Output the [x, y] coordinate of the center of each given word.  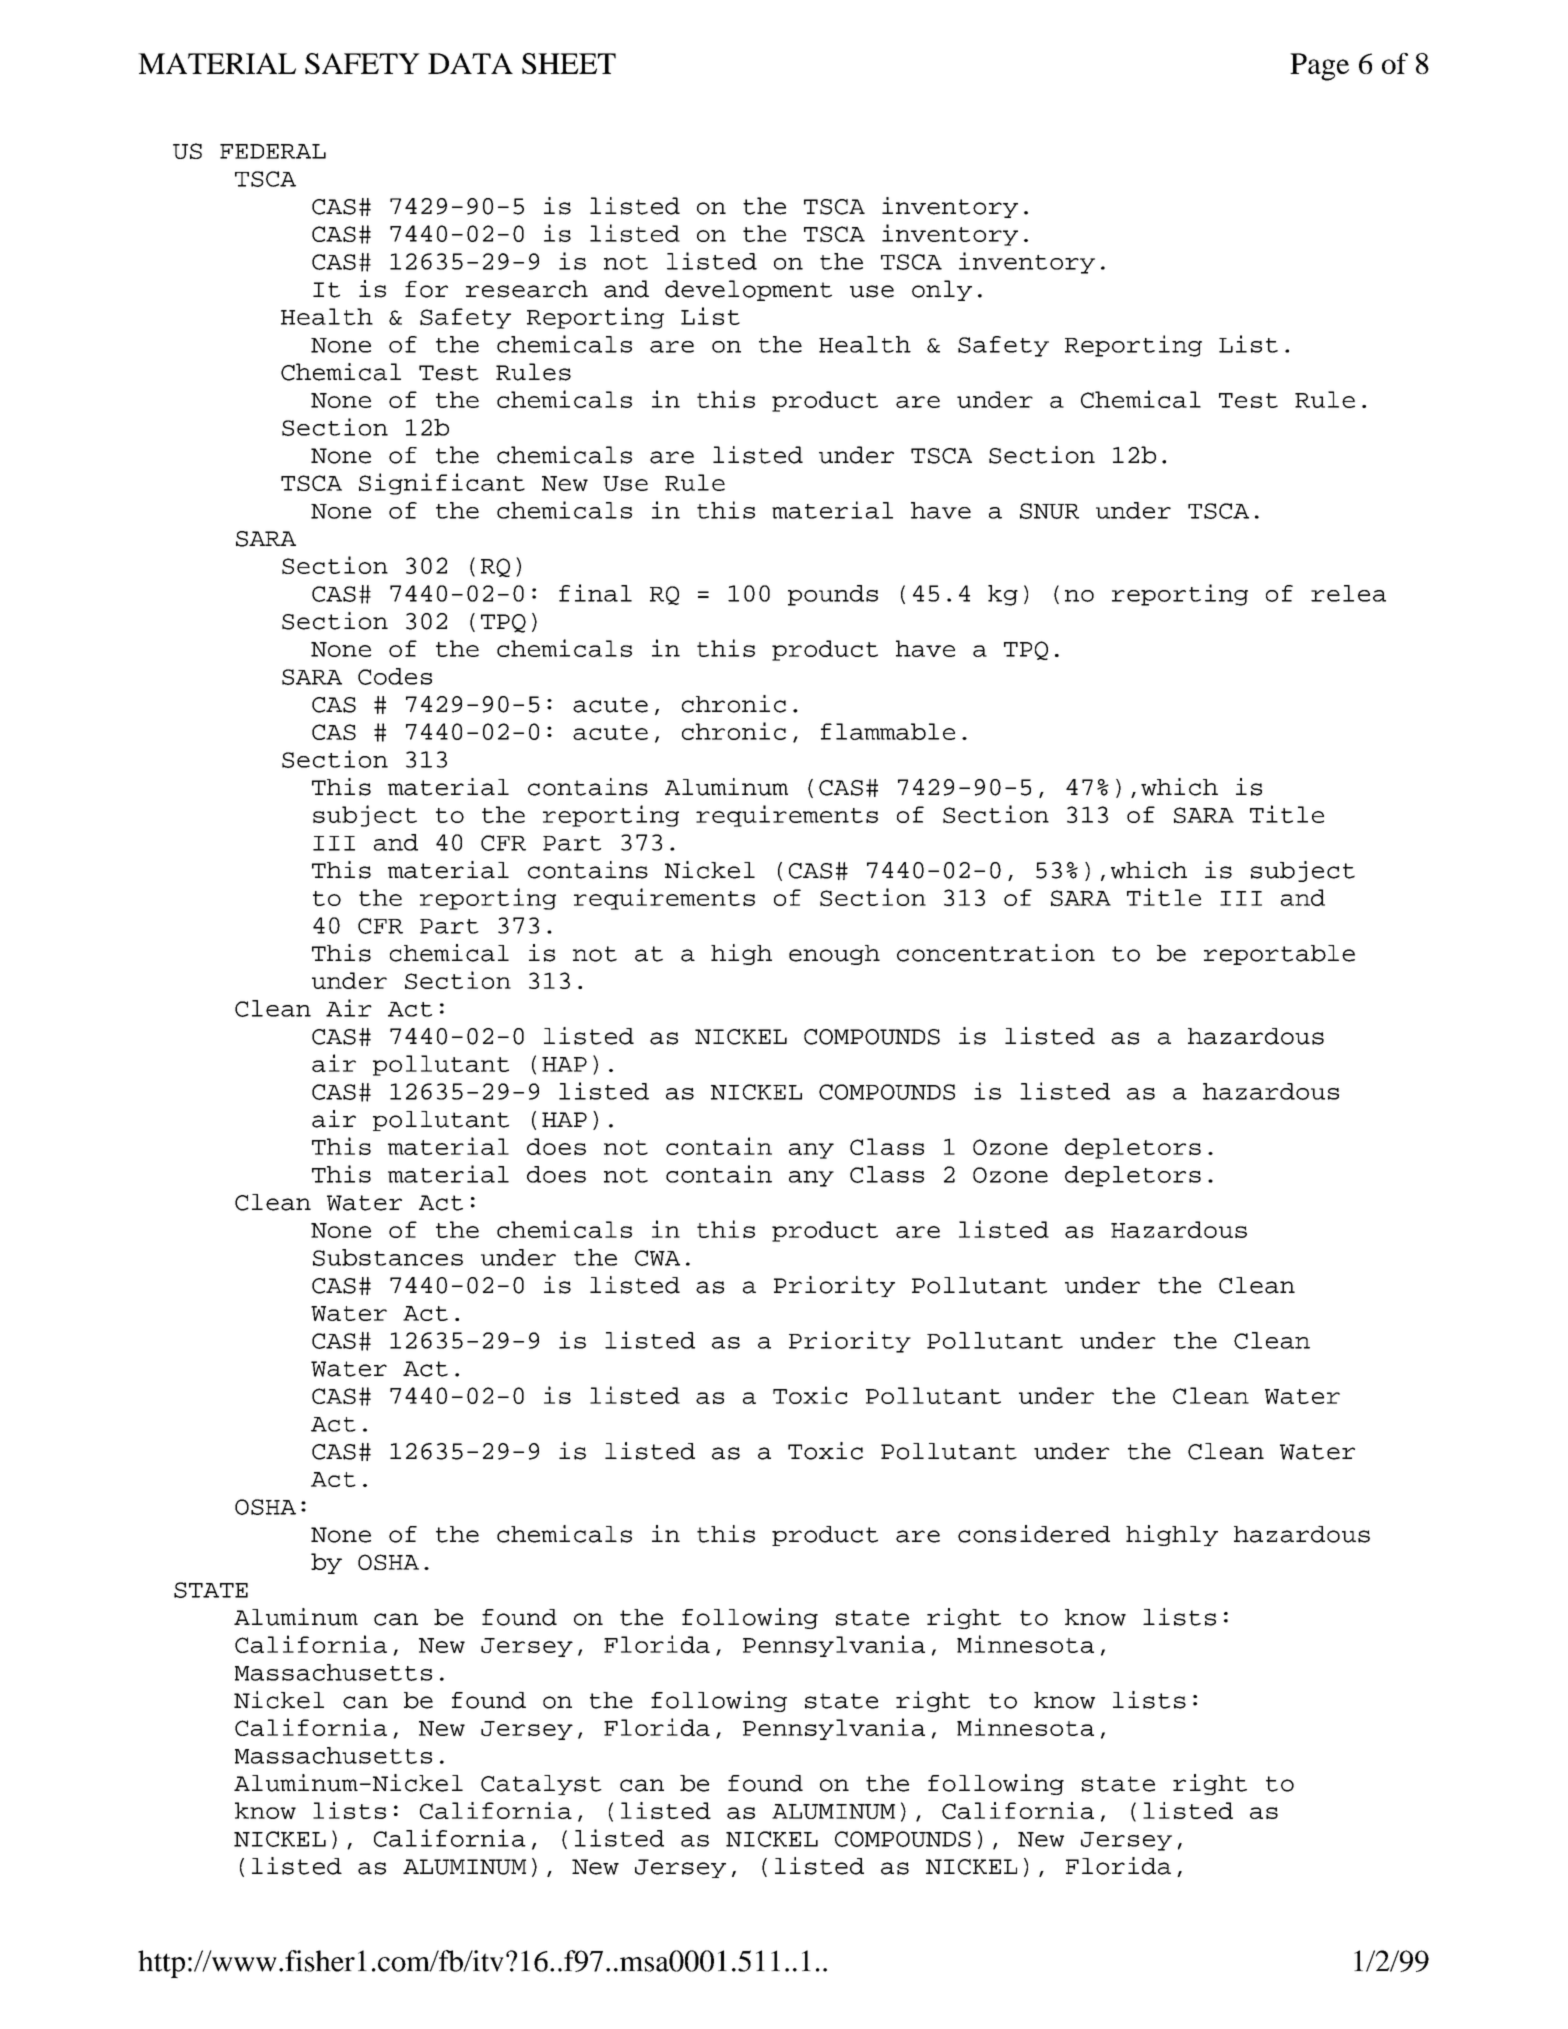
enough [834, 955]
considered [1034, 1534]
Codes [395, 676]
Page [1319, 67]
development [748, 290]
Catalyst [541, 1785]
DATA [470, 63]
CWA [657, 1258]
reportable [1279, 955]
